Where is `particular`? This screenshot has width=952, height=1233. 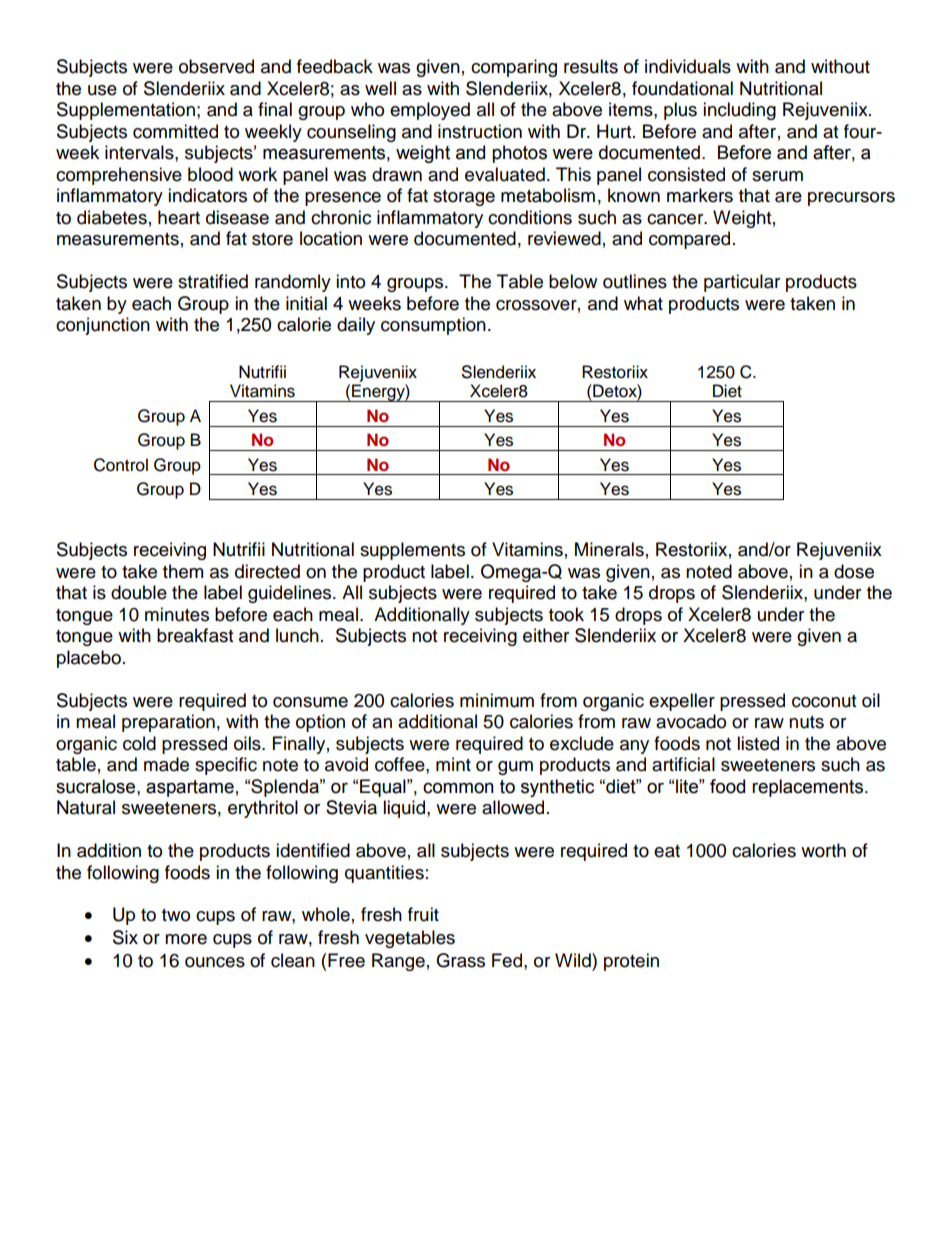
particular is located at coordinates (742, 283).
